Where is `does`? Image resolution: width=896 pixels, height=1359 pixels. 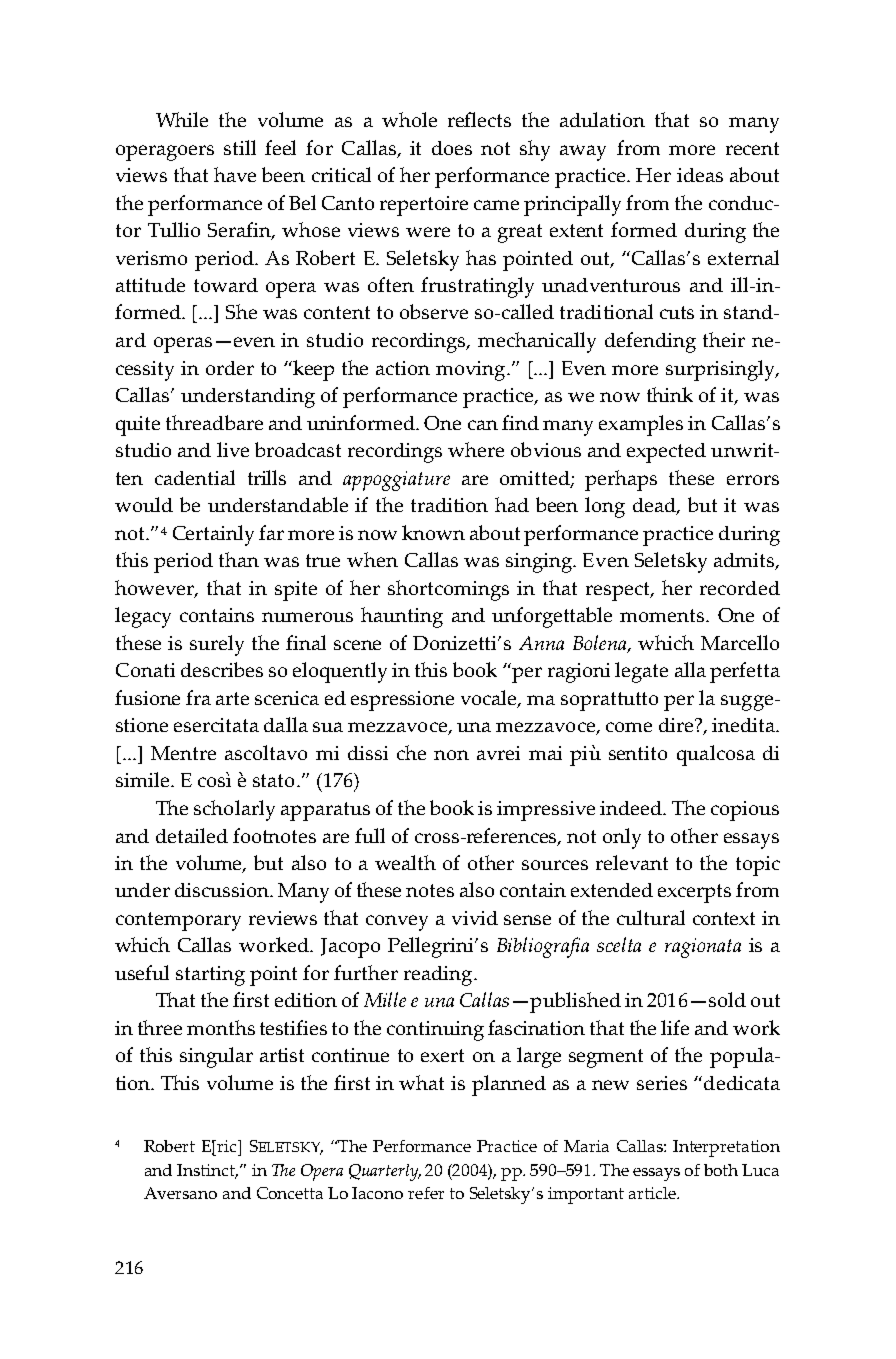
does is located at coordinates (452, 148).
